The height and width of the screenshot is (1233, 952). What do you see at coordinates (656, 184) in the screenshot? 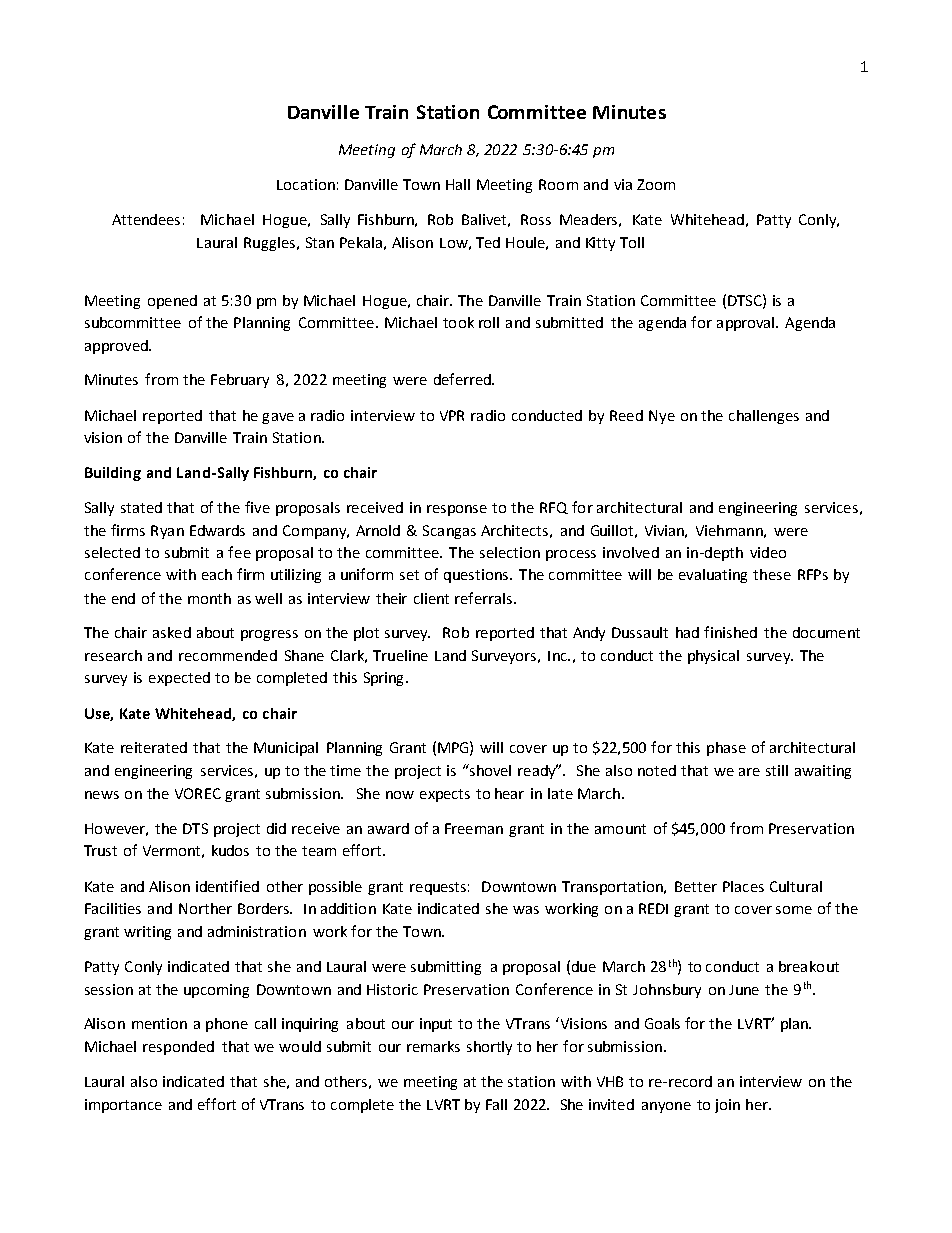
I see `Zoom` at bounding box center [656, 184].
